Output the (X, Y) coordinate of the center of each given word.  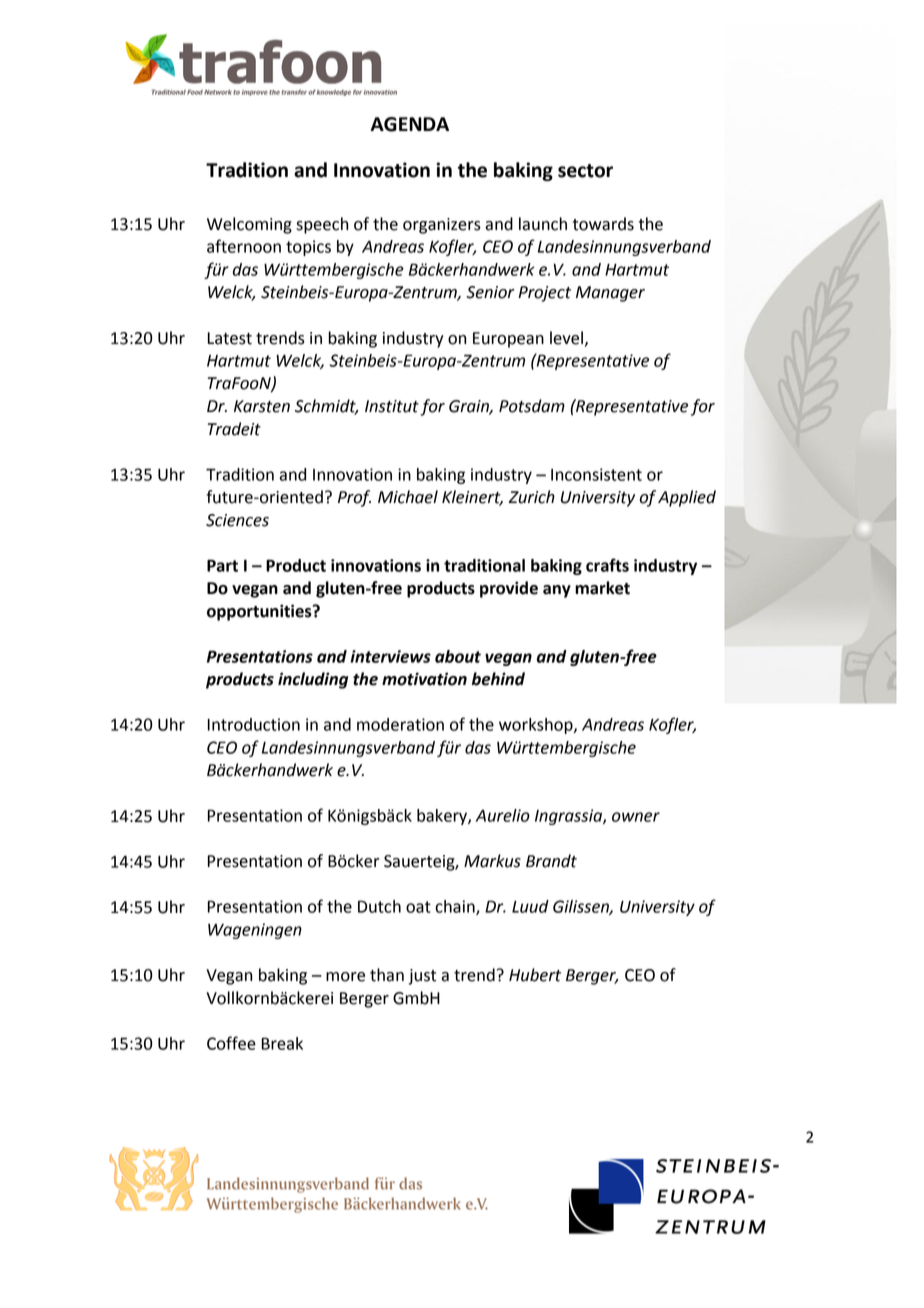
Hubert (535, 975)
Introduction (254, 724)
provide (509, 589)
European (508, 340)
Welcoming (249, 225)
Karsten (262, 406)
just (422, 977)
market (602, 588)
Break (282, 1043)
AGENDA (409, 124)
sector (585, 171)
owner (636, 817)
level (566, 338)
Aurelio (503, 815)
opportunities (260, 612)
